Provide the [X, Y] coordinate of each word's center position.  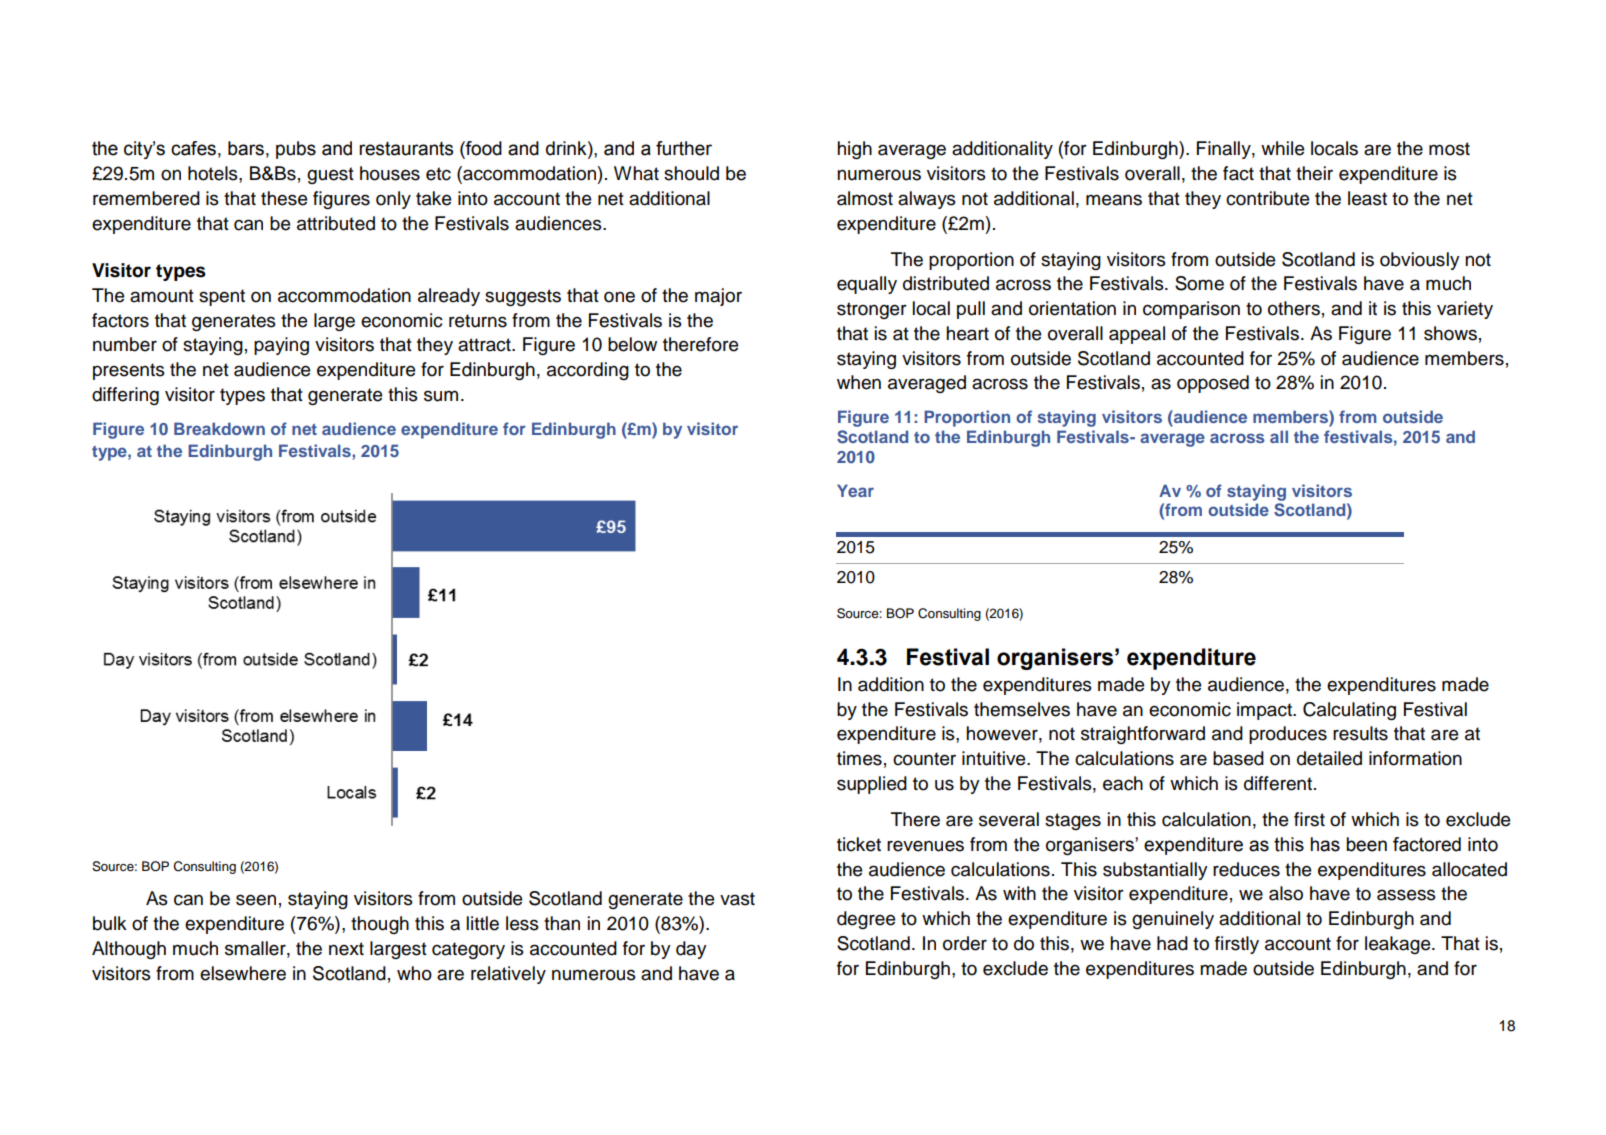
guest [330, 175]
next [346, 949]
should [691, 173]
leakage [1399, 945]
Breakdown [219, 428]
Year [855, 490]
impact [1265, 711]
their [1314, 173]
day [691, 950]
